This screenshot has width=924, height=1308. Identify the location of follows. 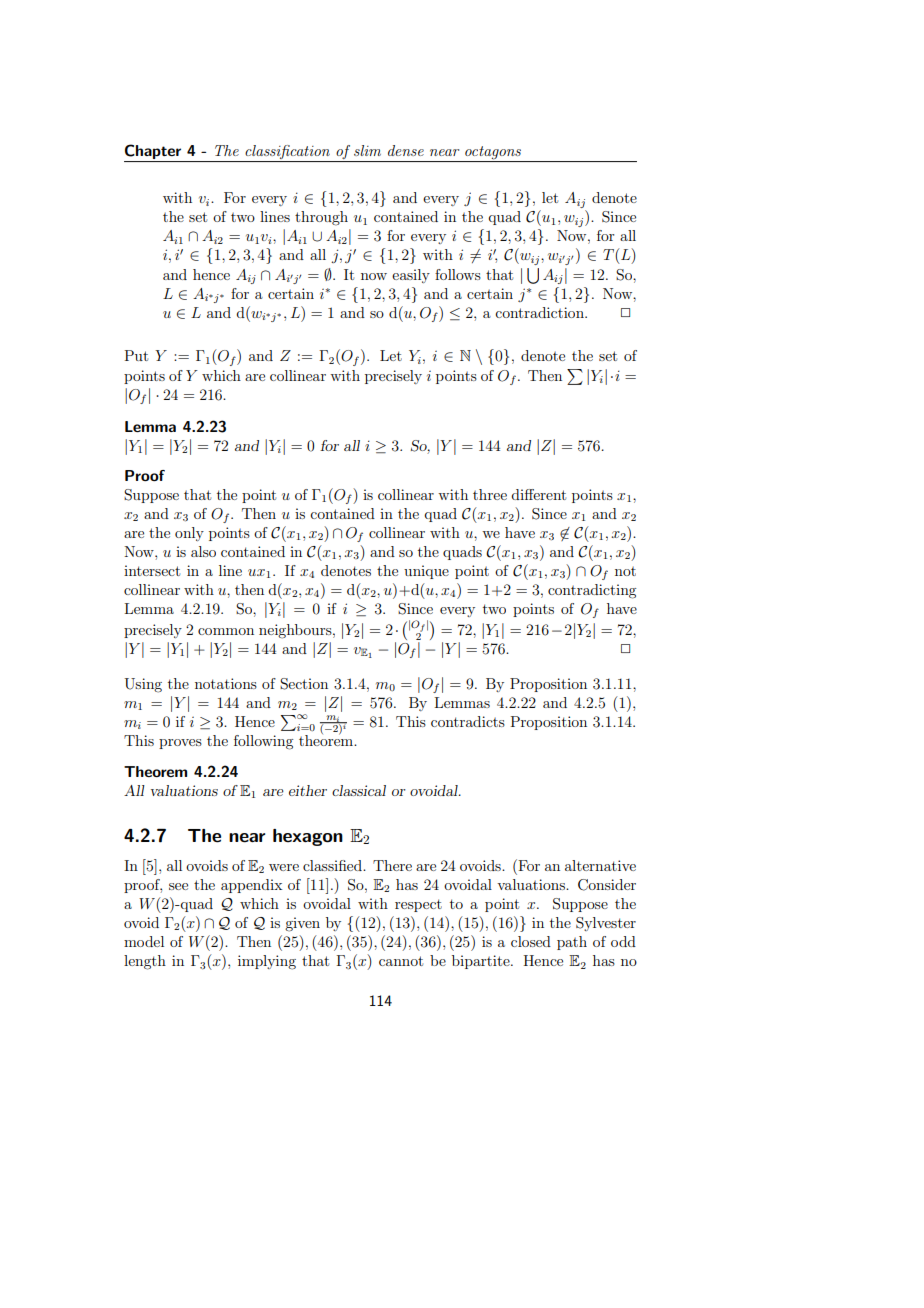
(458, 274).
